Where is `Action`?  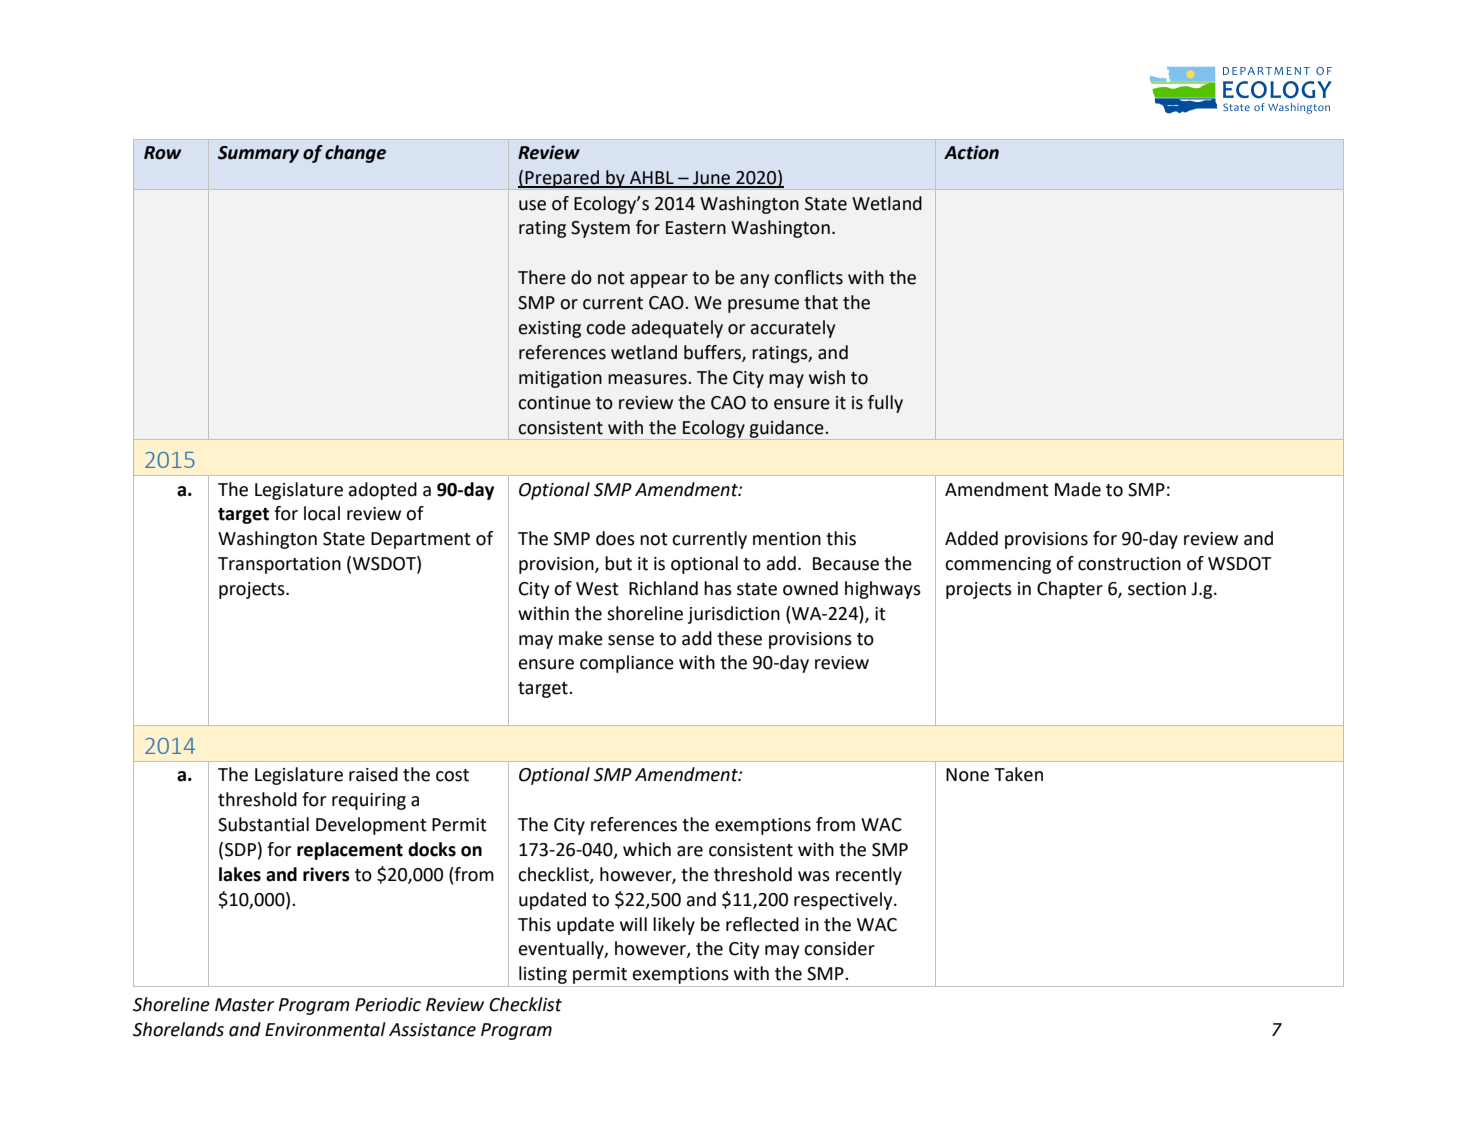 Action is located at coordinates (971, 152).
